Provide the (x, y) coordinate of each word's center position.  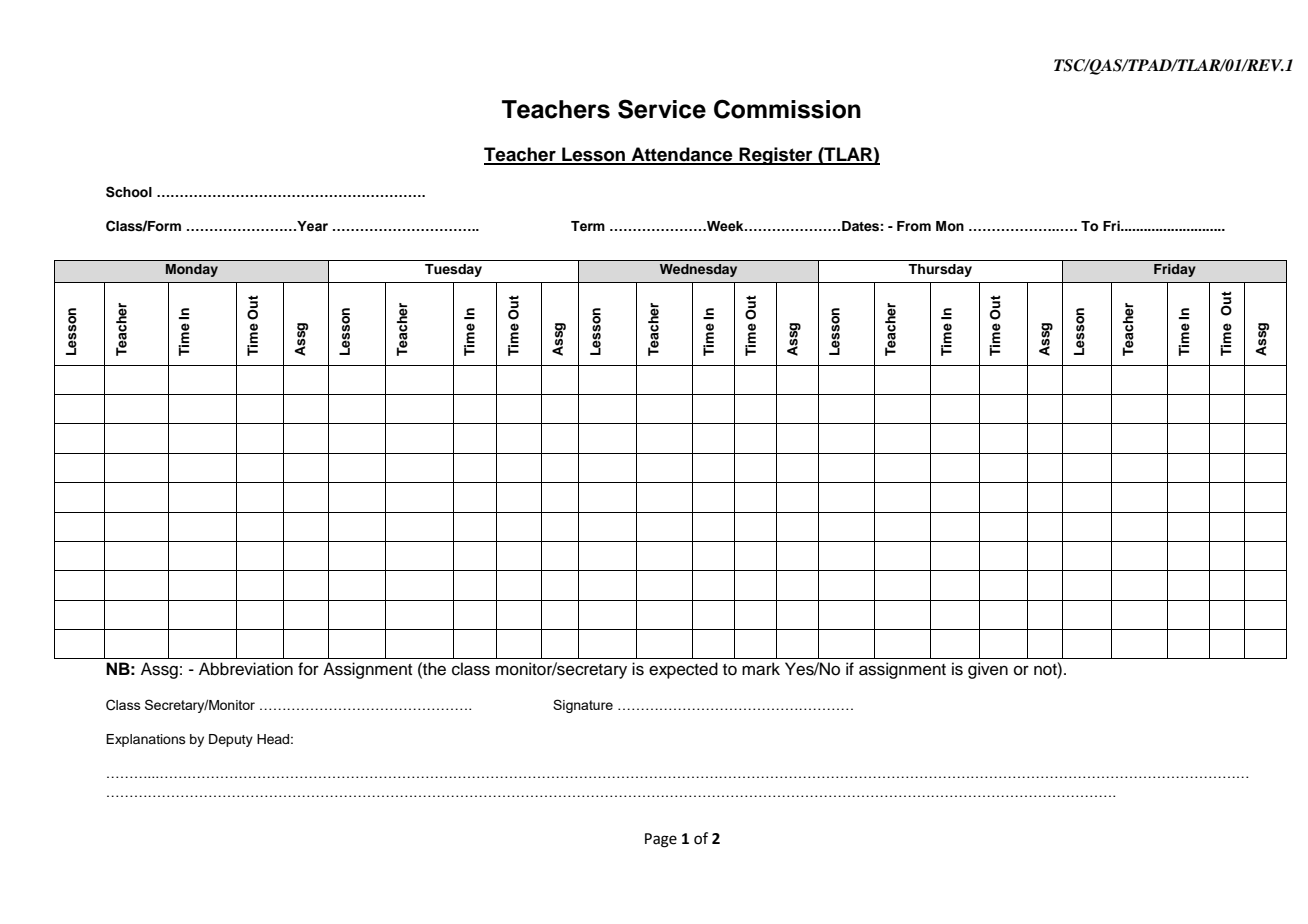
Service (662, 109)
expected (683, 670)
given (988, 670)
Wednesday (698, 270)
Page (661, 840)
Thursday (940, 270)
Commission (787, 109)
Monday (192, 270)
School (129, 192)
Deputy (231, 740)
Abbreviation (246, 669)
